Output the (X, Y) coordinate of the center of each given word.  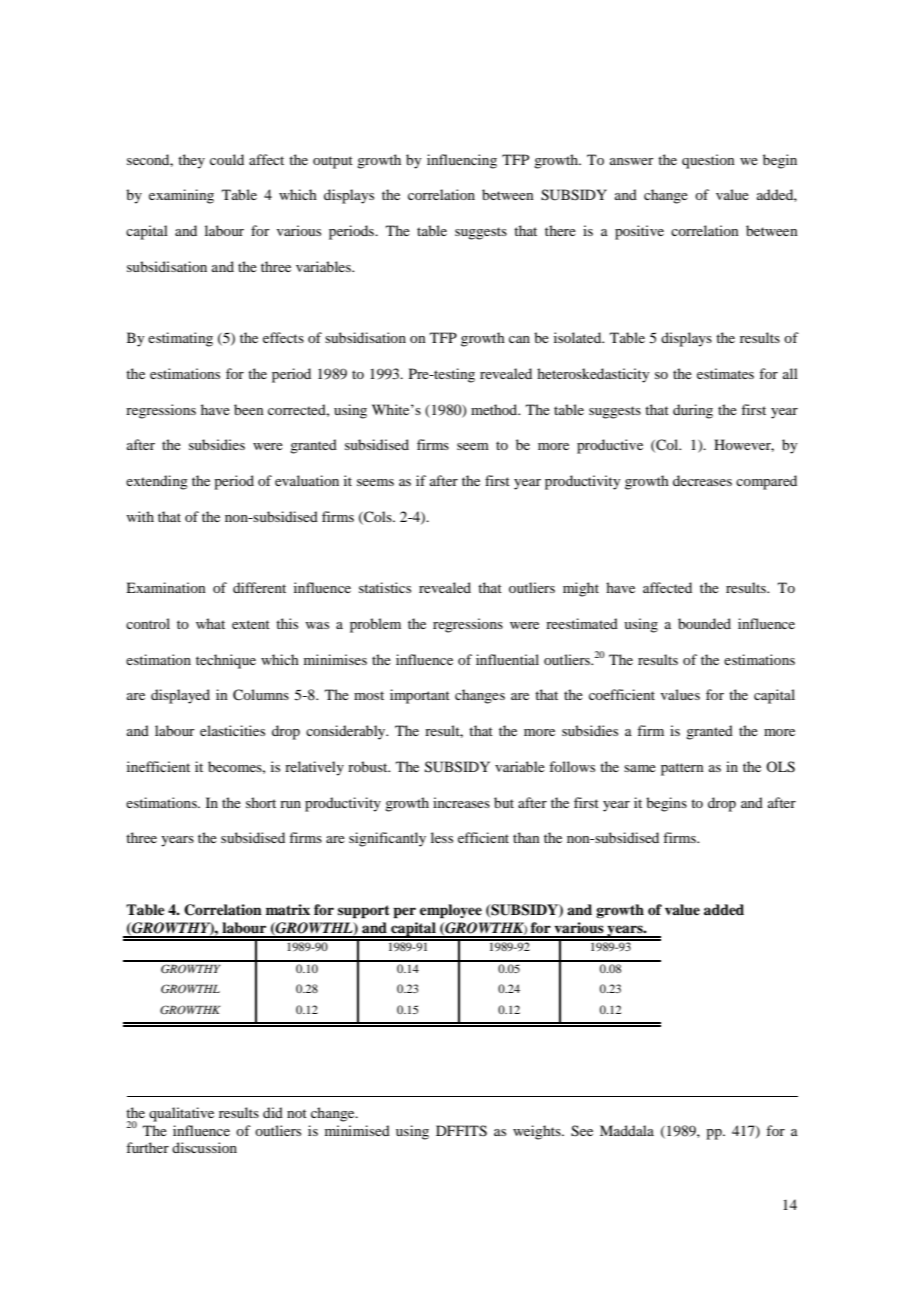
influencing (462, 161)
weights (538, 1132)
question (708, 161)
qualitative (181, 1114)
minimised (357, 1130)
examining (181, 196)
